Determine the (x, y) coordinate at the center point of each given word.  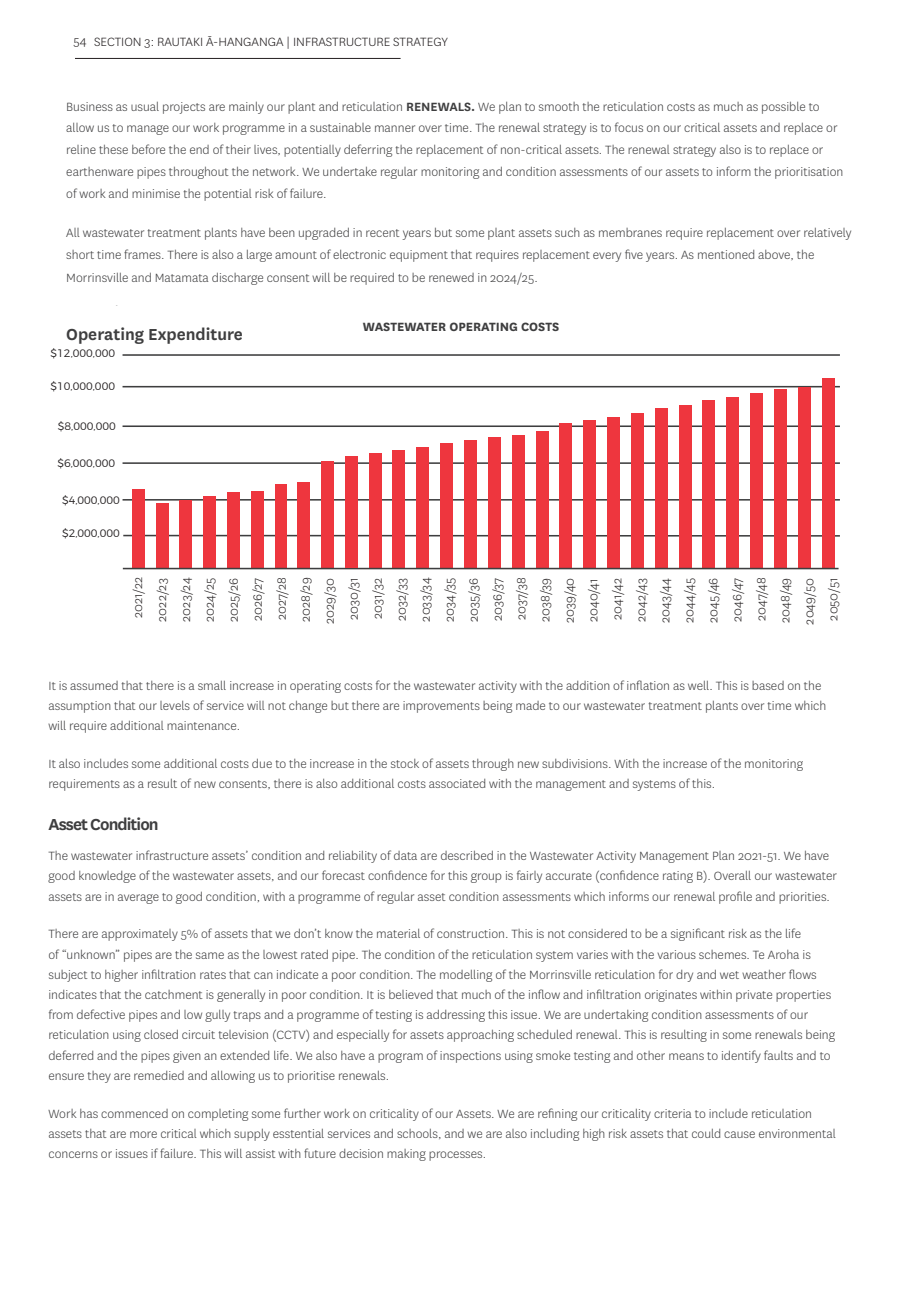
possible (783, 108)
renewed (451, 277)
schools (418, 1134)
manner (395, 128)
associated (457, 783)
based (768, 685)
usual (145, 106)
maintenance (203, 725)
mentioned (726, 254)
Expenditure (195, 335)
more (143, 1134)
